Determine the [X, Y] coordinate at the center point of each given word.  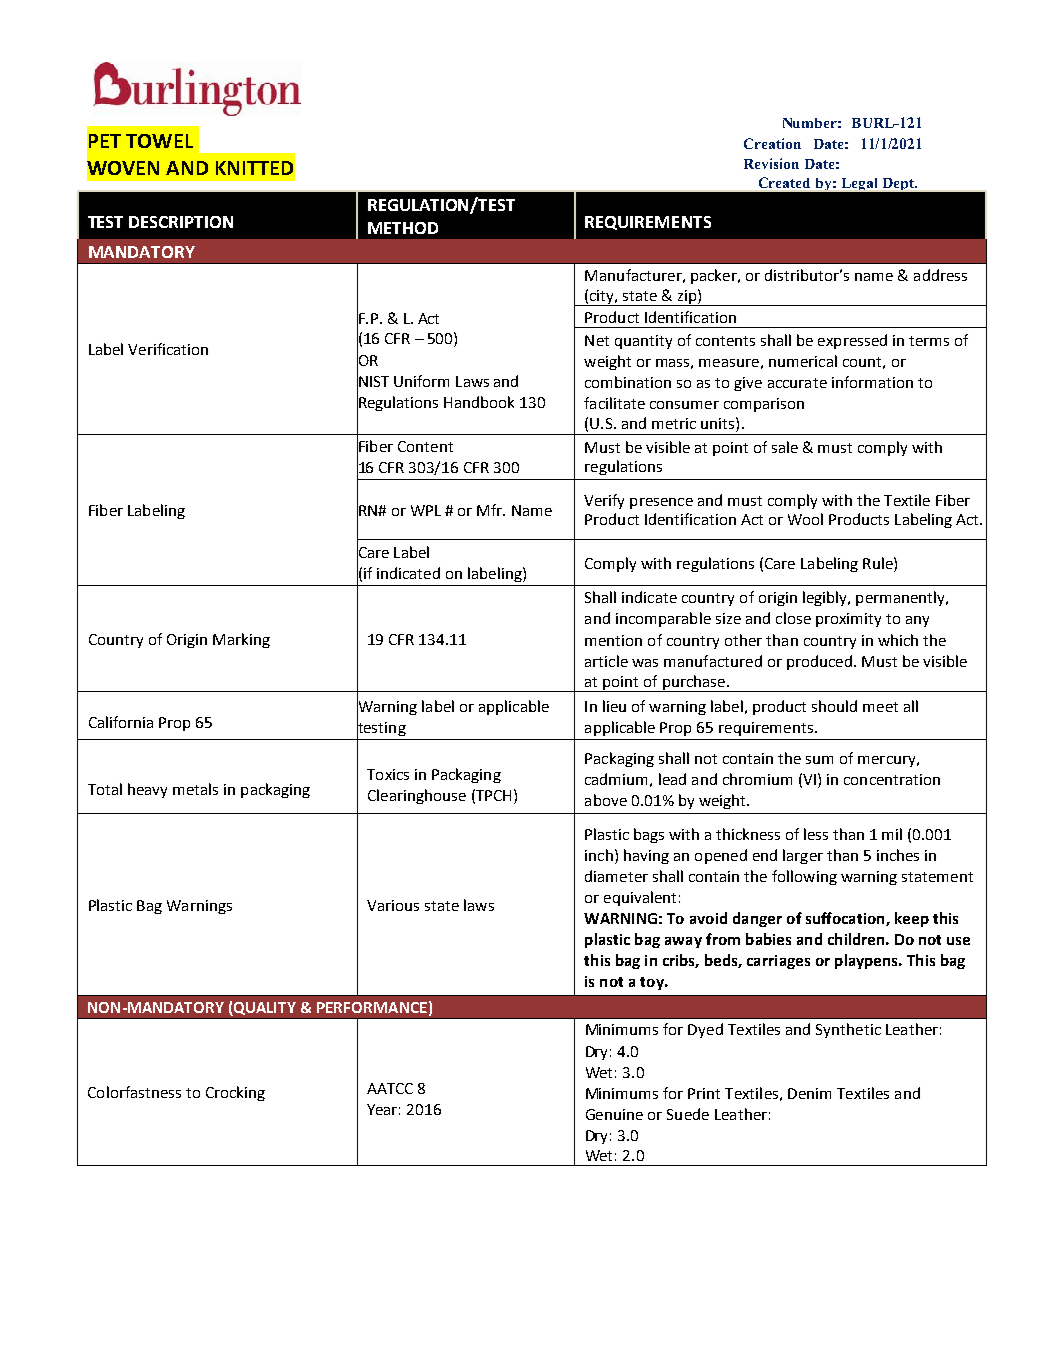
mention [613, 640]
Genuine [614, 1114]
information [872, 382]
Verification [168, 349]
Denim [809, 1093]
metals [195, 789]
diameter [616, 876]
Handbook [479, 402]
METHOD [403, 228]
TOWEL [159, 141]
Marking [241, 640]
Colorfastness [134, 1092]
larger [803, 856]
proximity [848, 620]
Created [784, 182]
